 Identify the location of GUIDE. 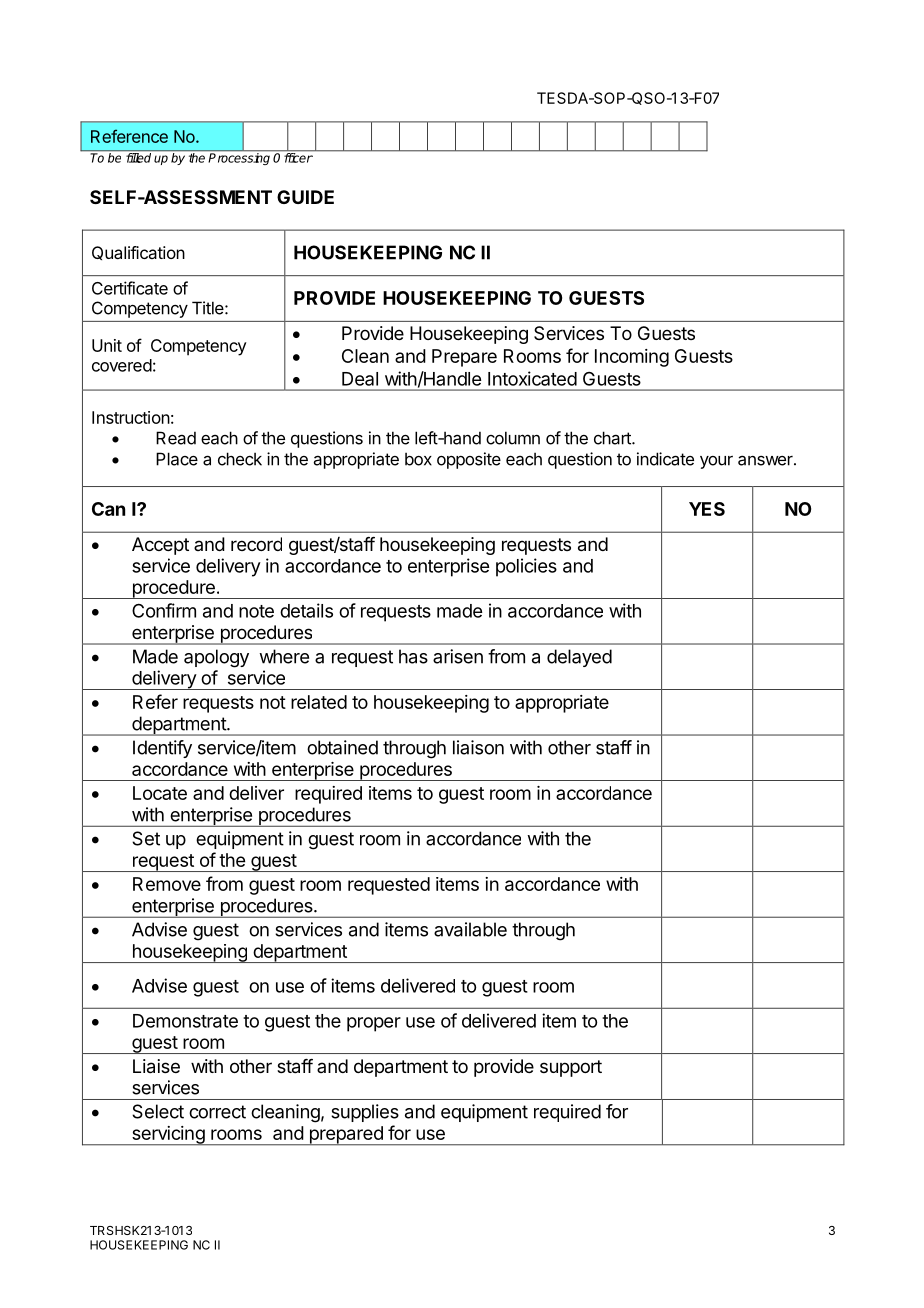
(305, 197).
